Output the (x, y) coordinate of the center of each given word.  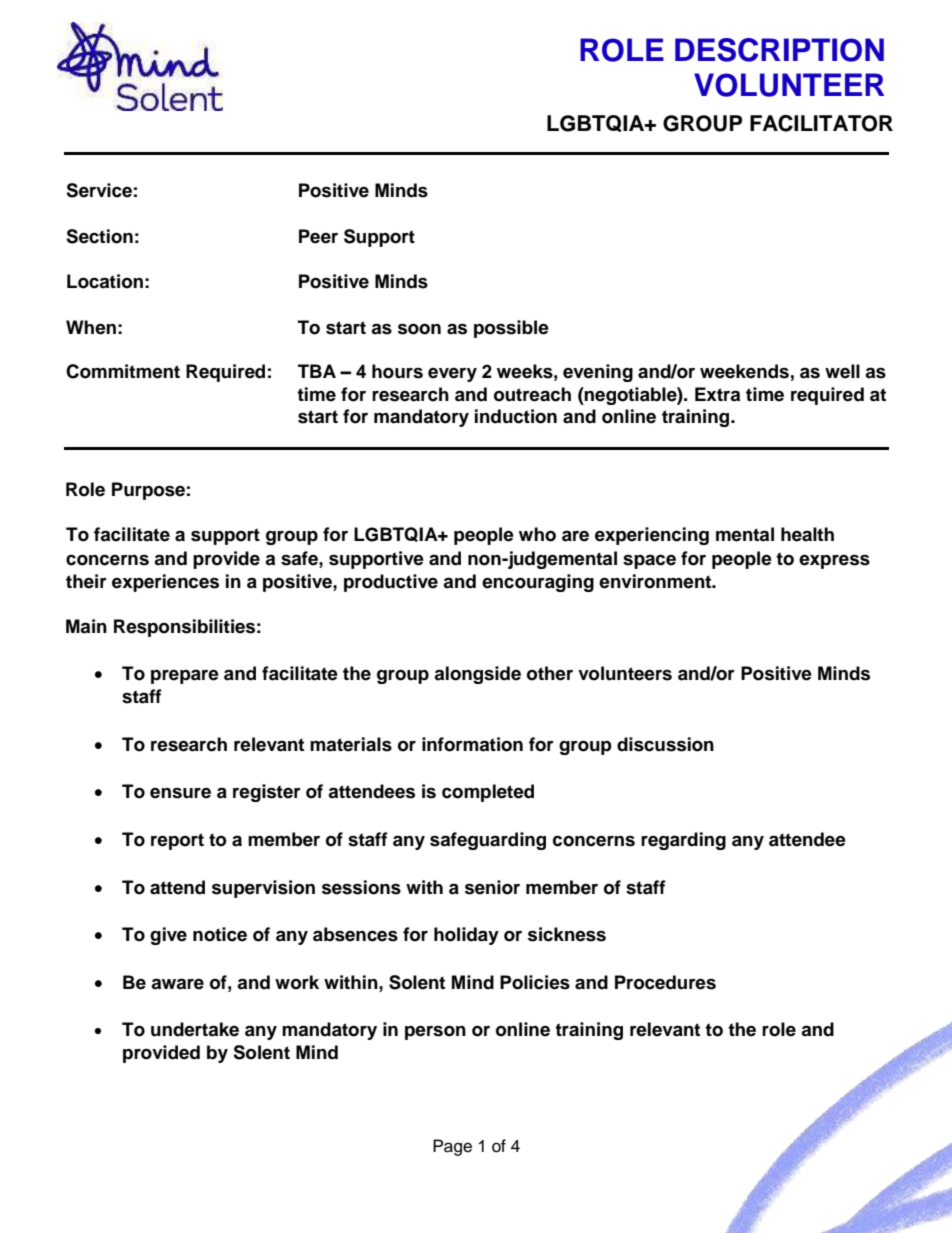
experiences (165, 583)
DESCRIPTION (779, 50)
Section (99, 236)
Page (452, 1147)
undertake (195, 1029)
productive (391, 583)
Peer (318, 236)
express (834, 562)
